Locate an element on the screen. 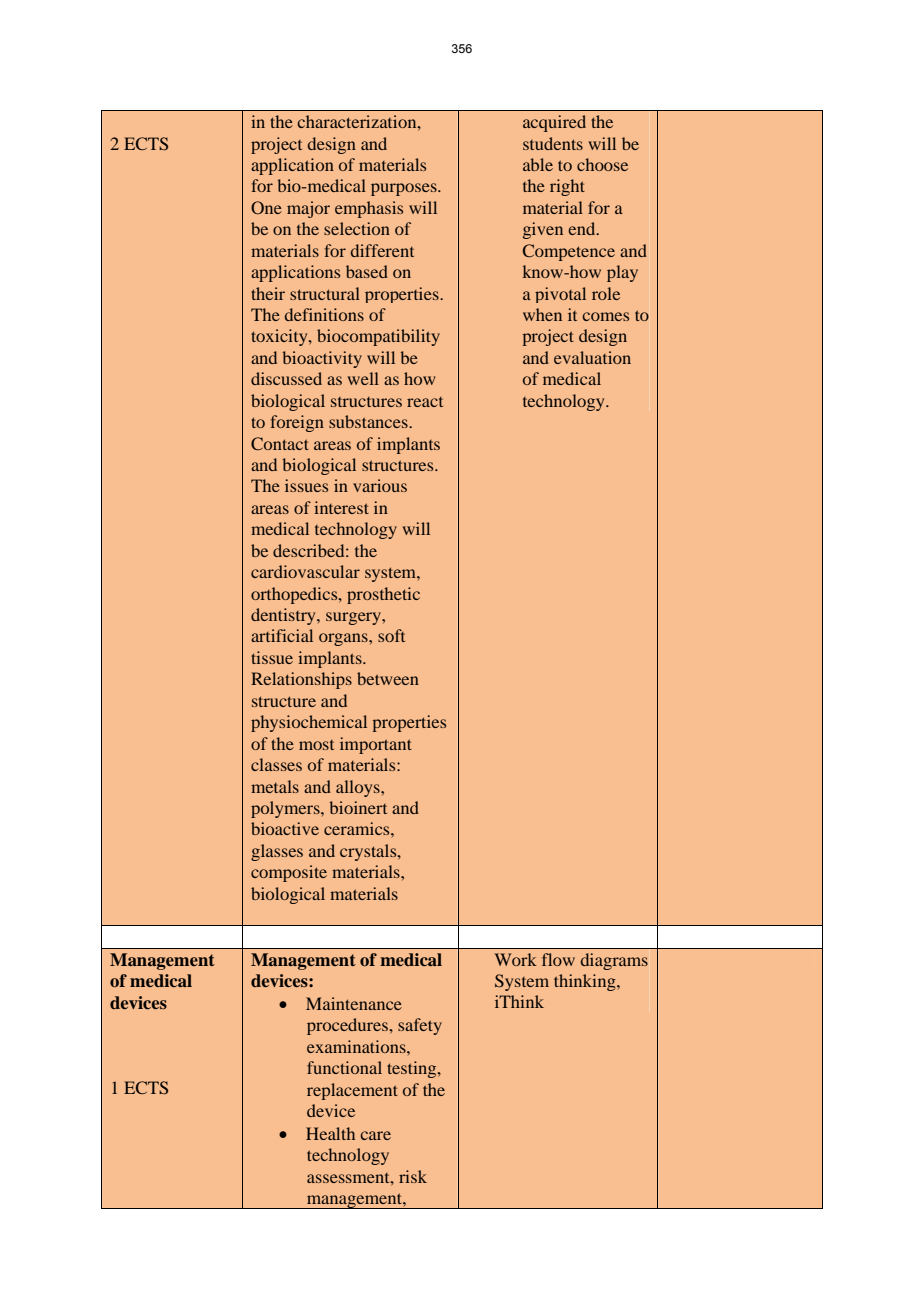 The height and width of the screenshot is (1308, 924). risk is located at coordinates (413, 1176).
